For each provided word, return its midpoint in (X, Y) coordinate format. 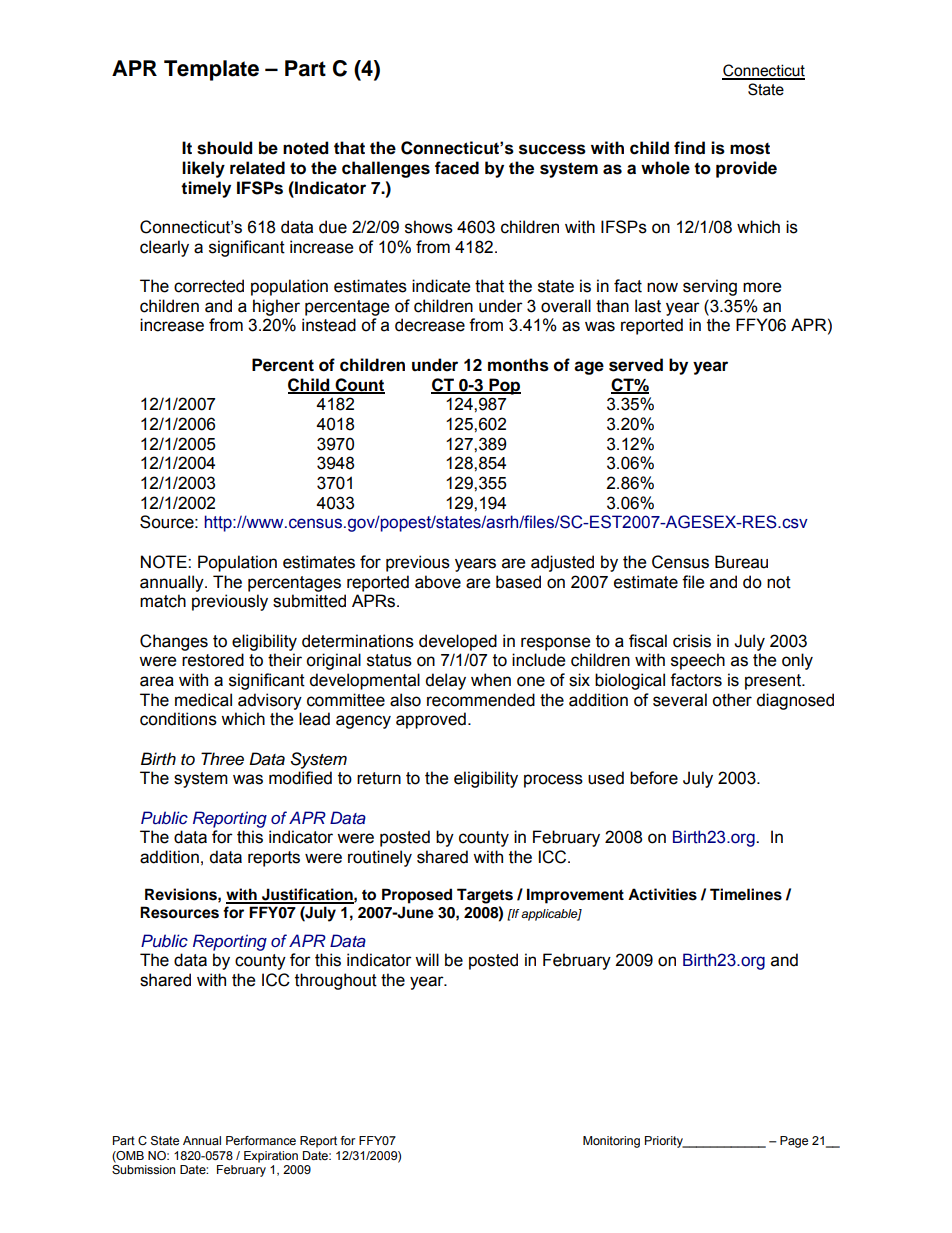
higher (276, 307)
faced (457, 168)
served (636, 365)
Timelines (746, 894)
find (689, 148)
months (518, 365)
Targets (485, 896)
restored (213, 660)
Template (211, 70)
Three (222, 759)
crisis (692, 641)
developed (458, 642)
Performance (261, 1140)
